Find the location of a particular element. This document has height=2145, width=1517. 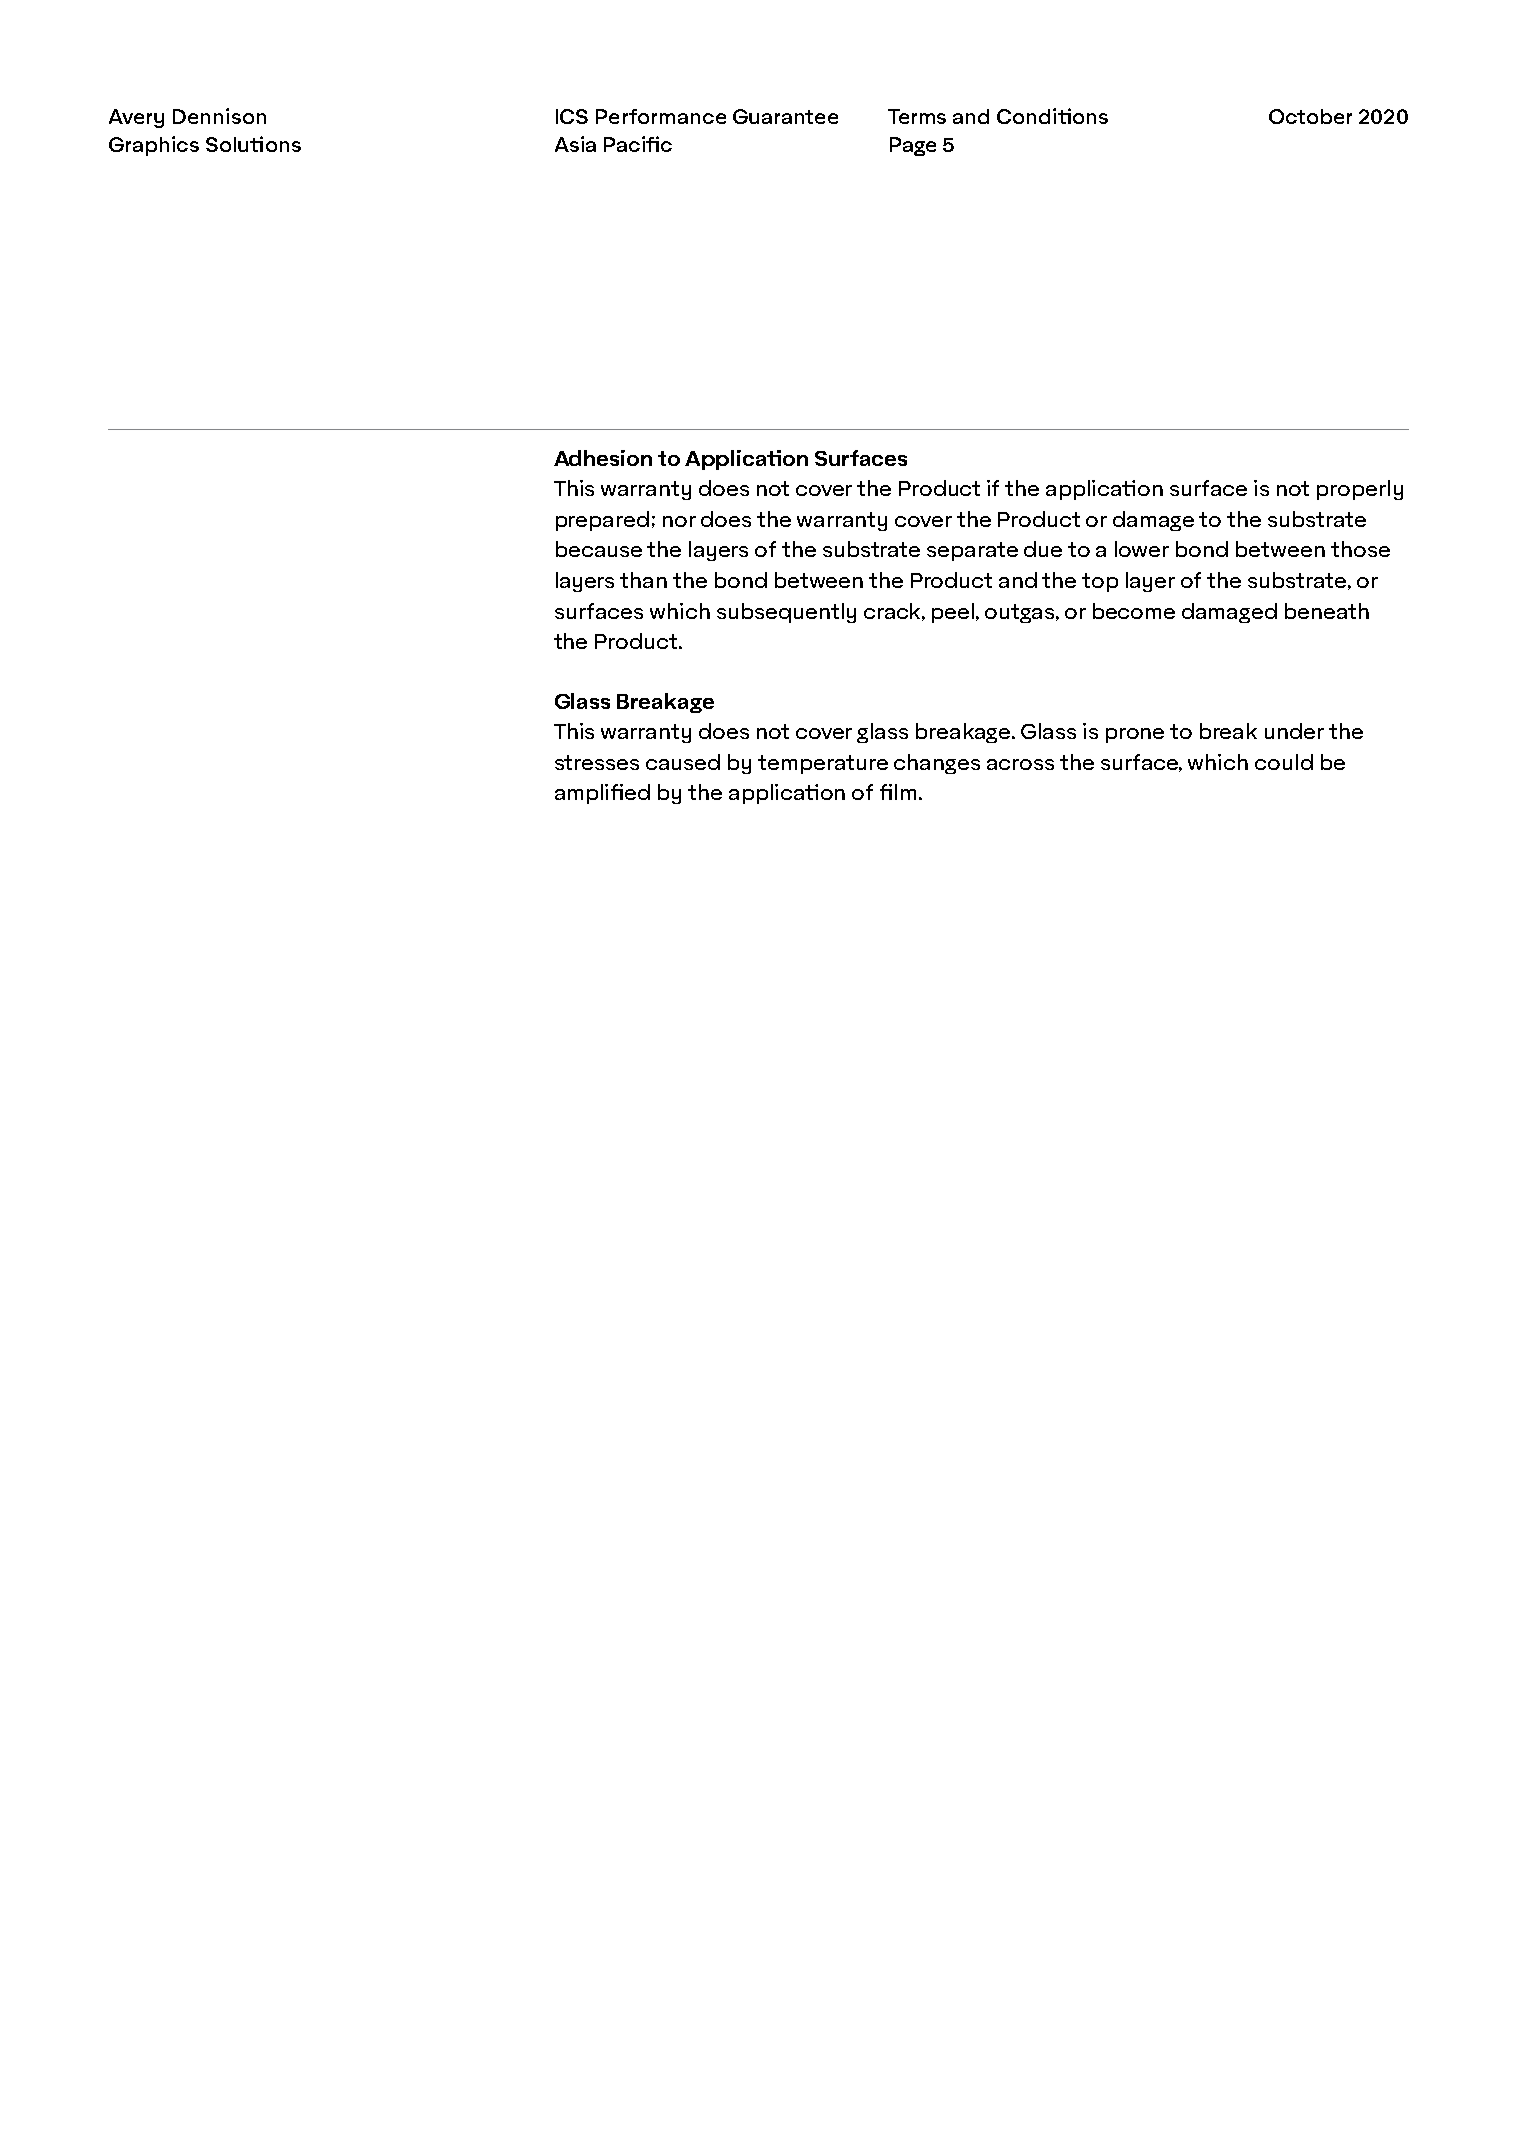

nor is located at coordinates (679, 521).
